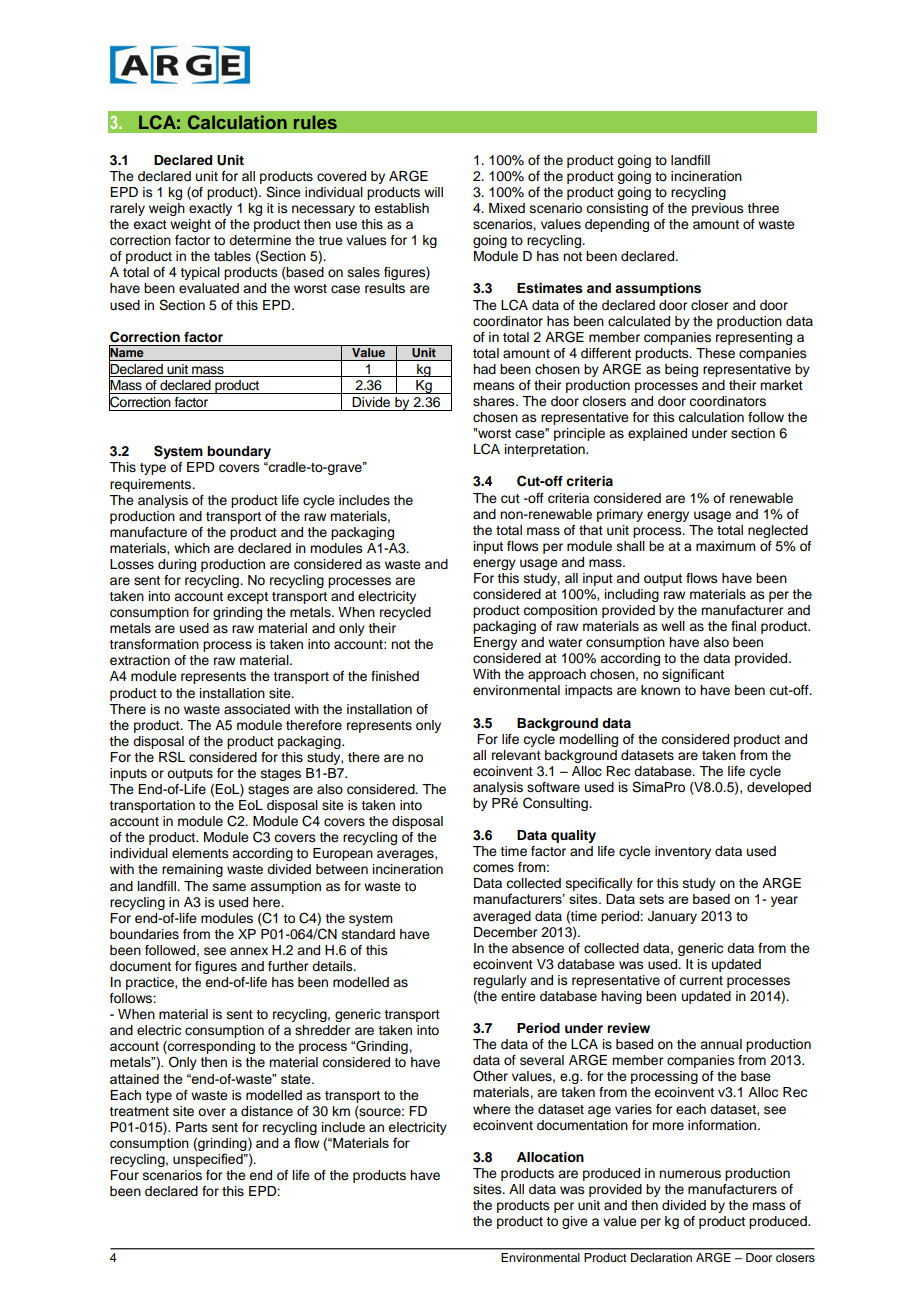  Describe the element at coordinates (575, 1222) in the screenshot. I see `give` at that location.
